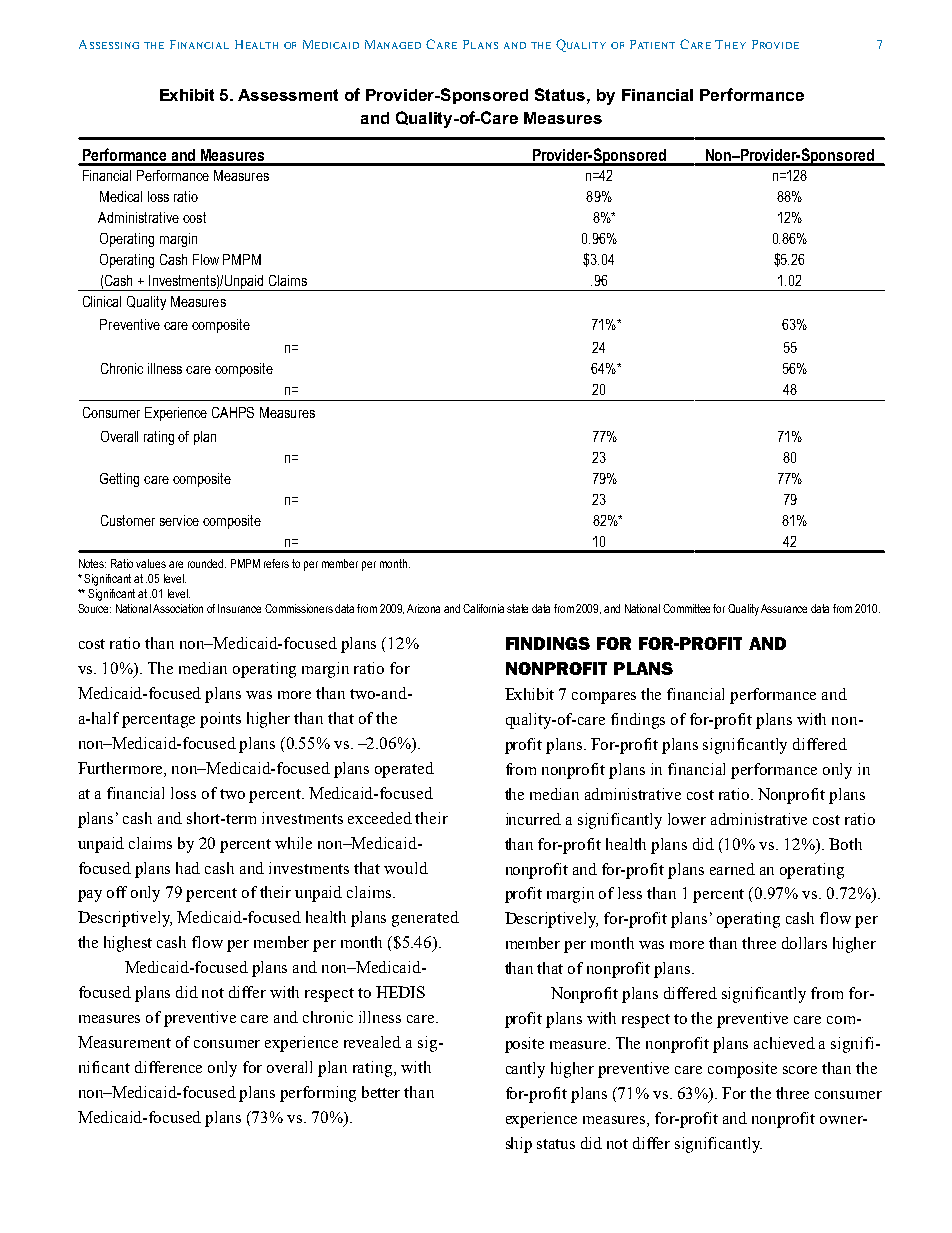  I want to click on points, so click(220, 720).
